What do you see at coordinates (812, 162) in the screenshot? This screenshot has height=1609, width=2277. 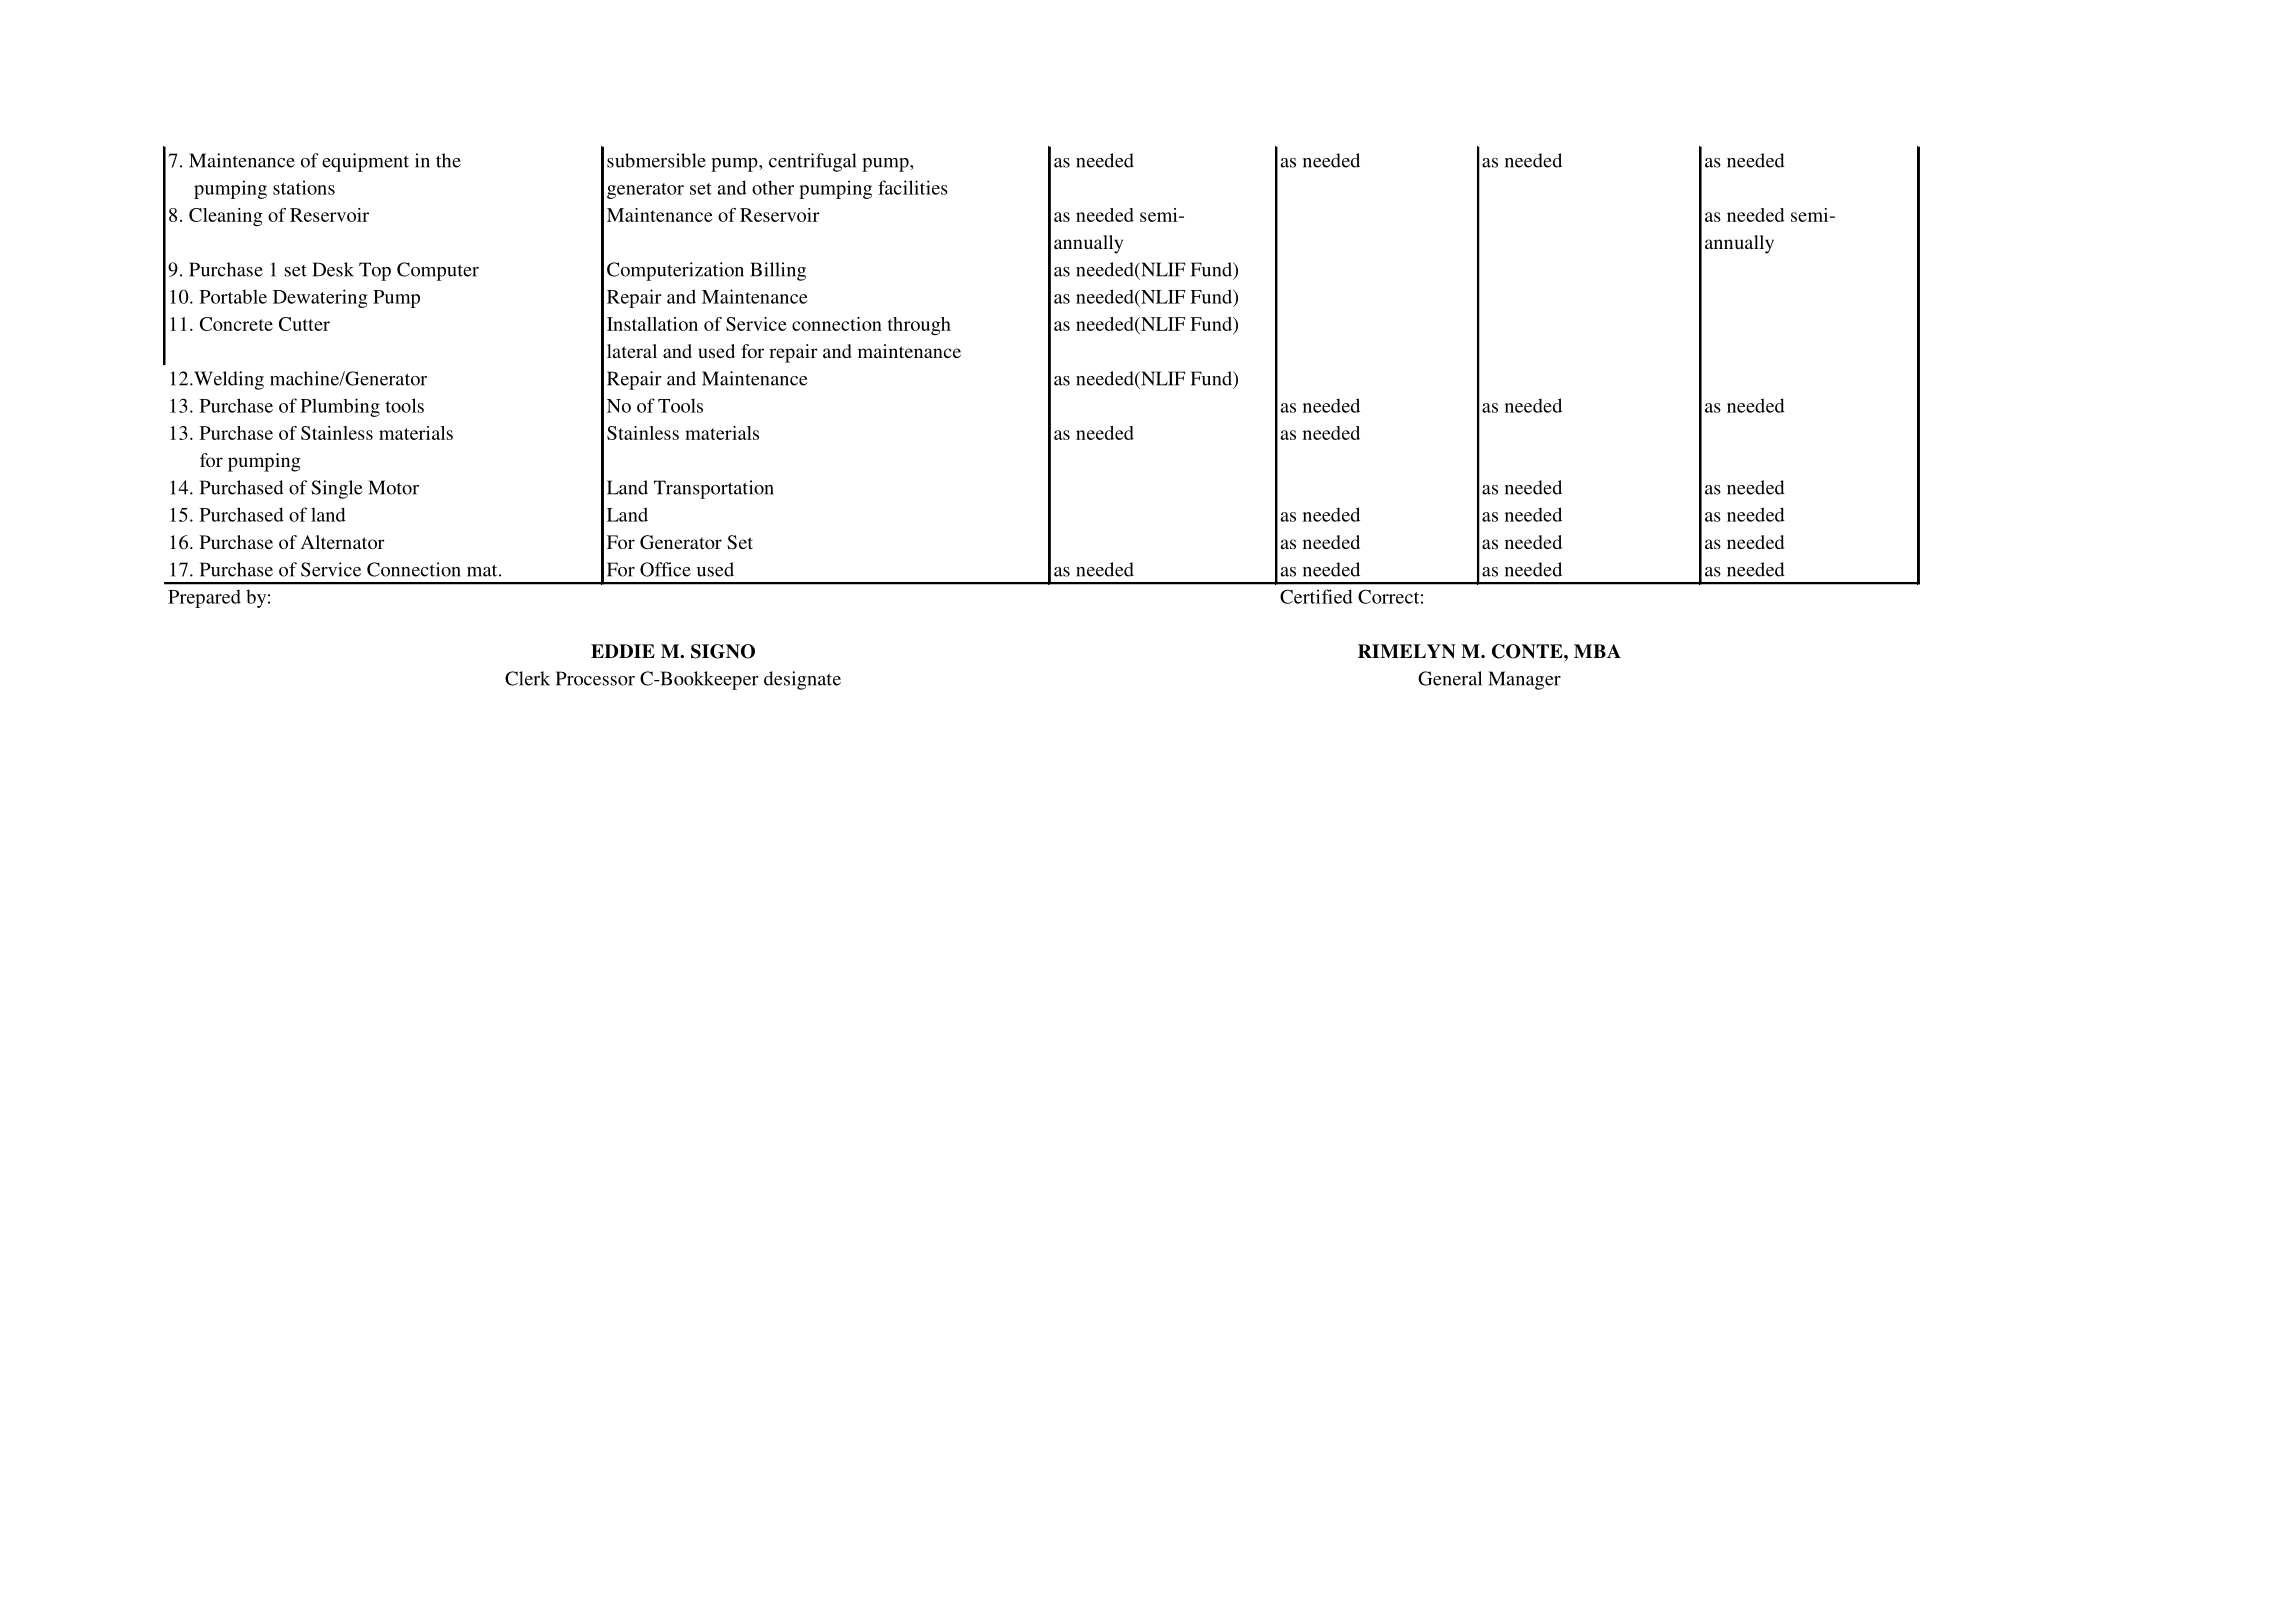 I see `centrifugal` at bounding box center [812, 162].
